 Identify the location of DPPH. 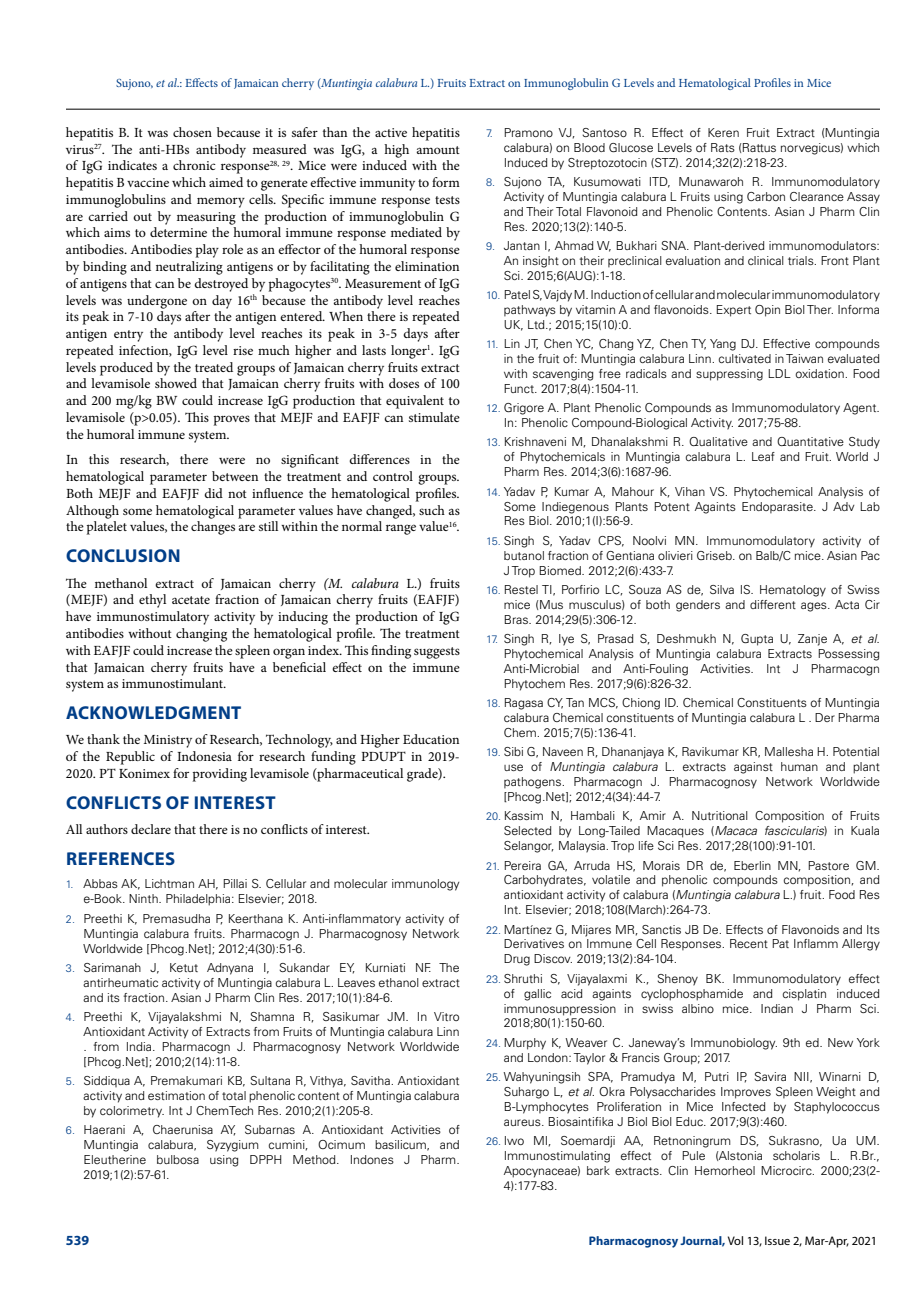
(265, 1159).
